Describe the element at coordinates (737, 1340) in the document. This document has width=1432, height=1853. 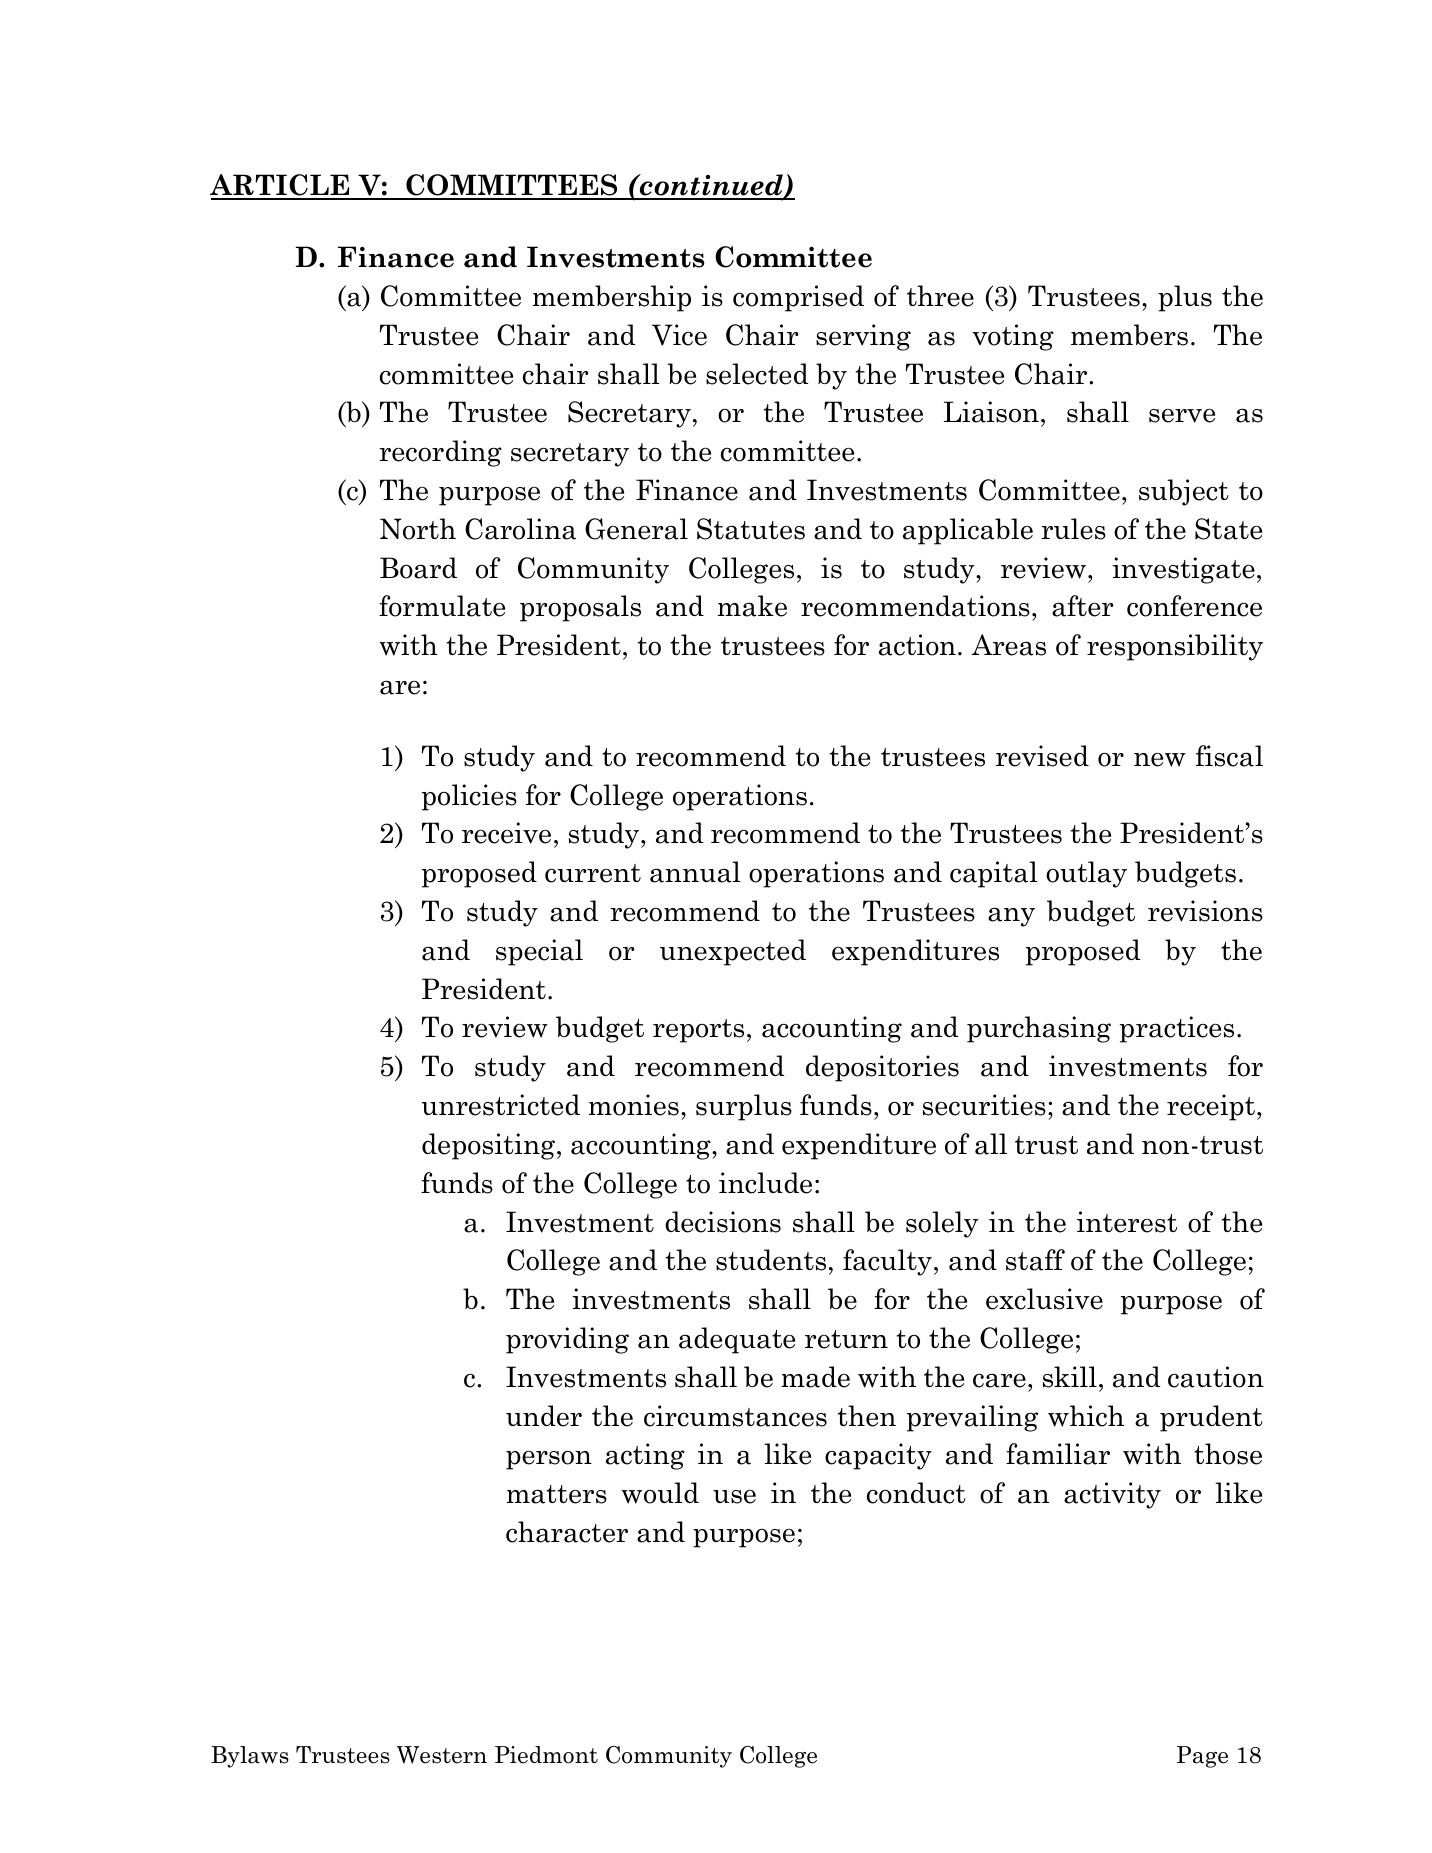
I see `adequate` at that location.
